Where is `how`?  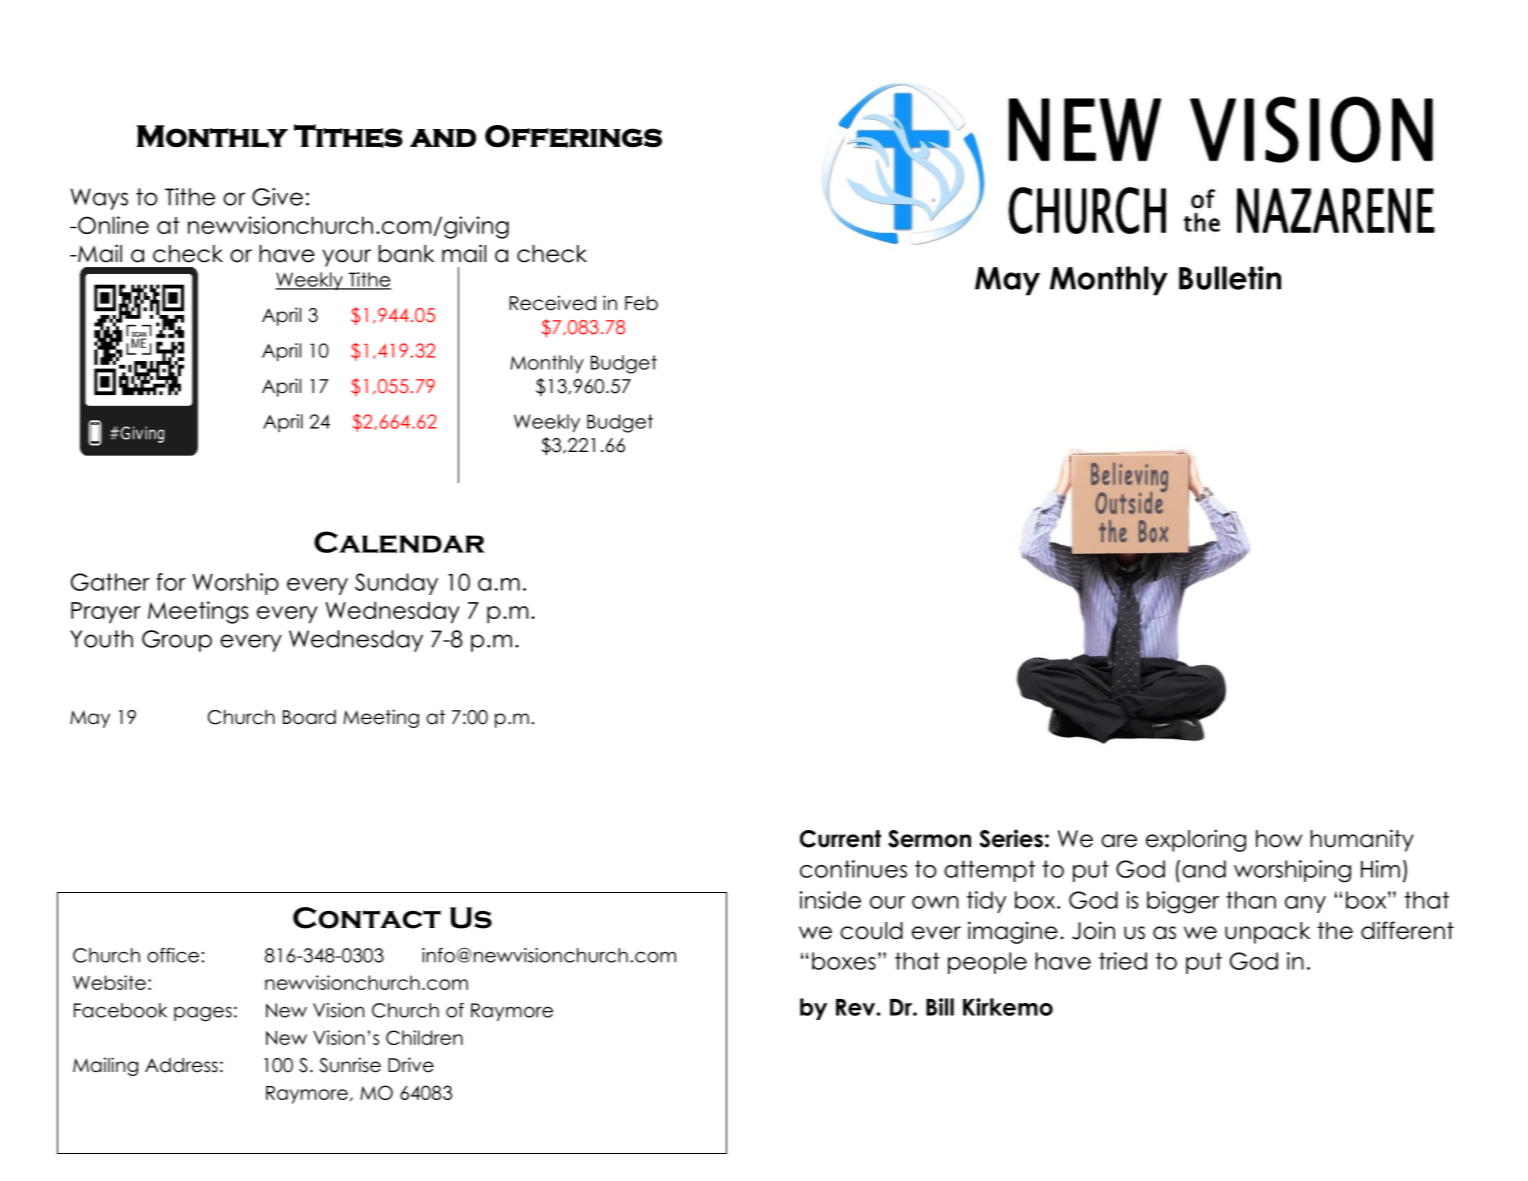 how is located at coordinates (1279, 839).
